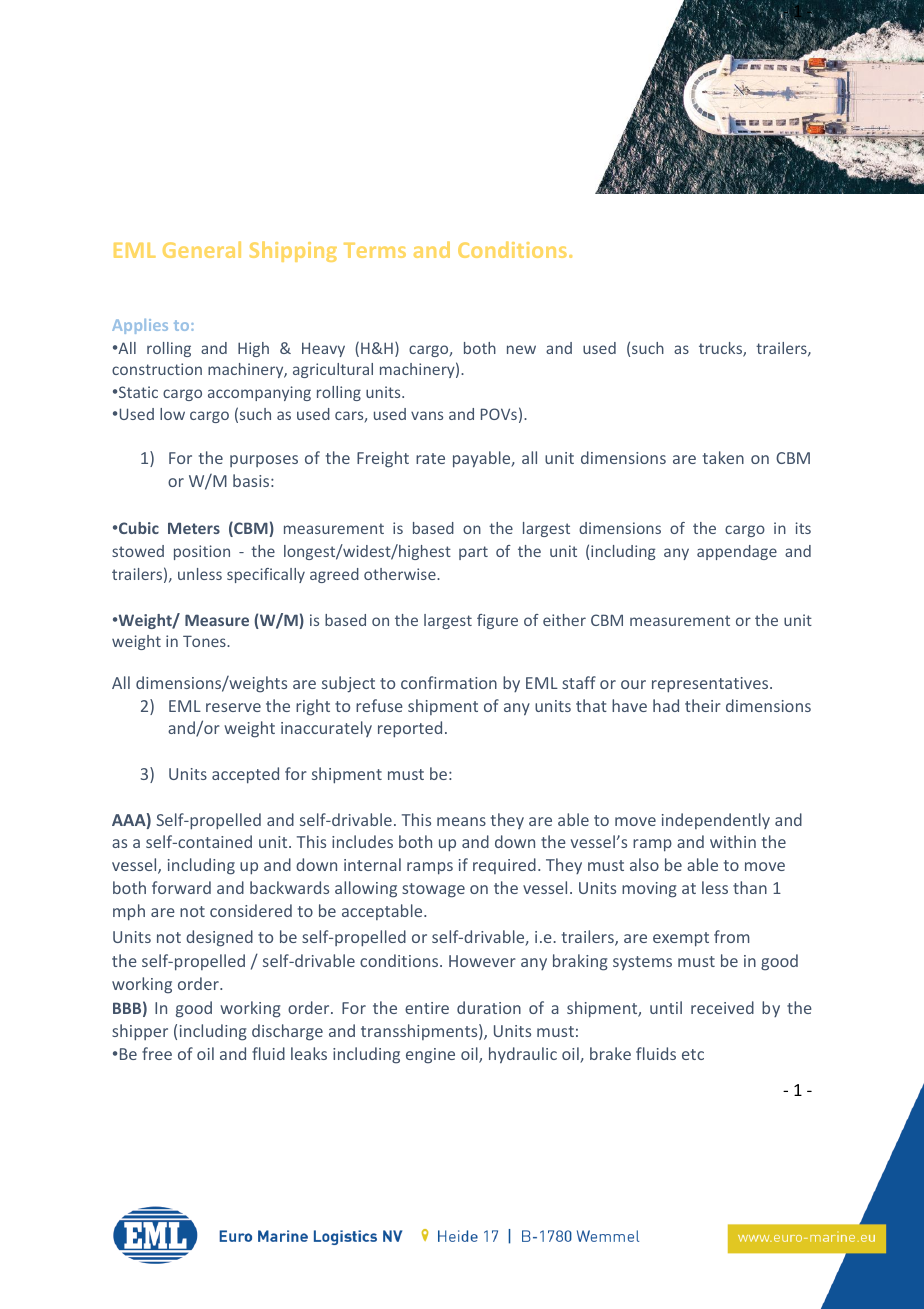 The image size is (924, 1309). What do you see at coordinates (449, 682) in the image?
I see `confirmation` at bounding box center [449, 682].
